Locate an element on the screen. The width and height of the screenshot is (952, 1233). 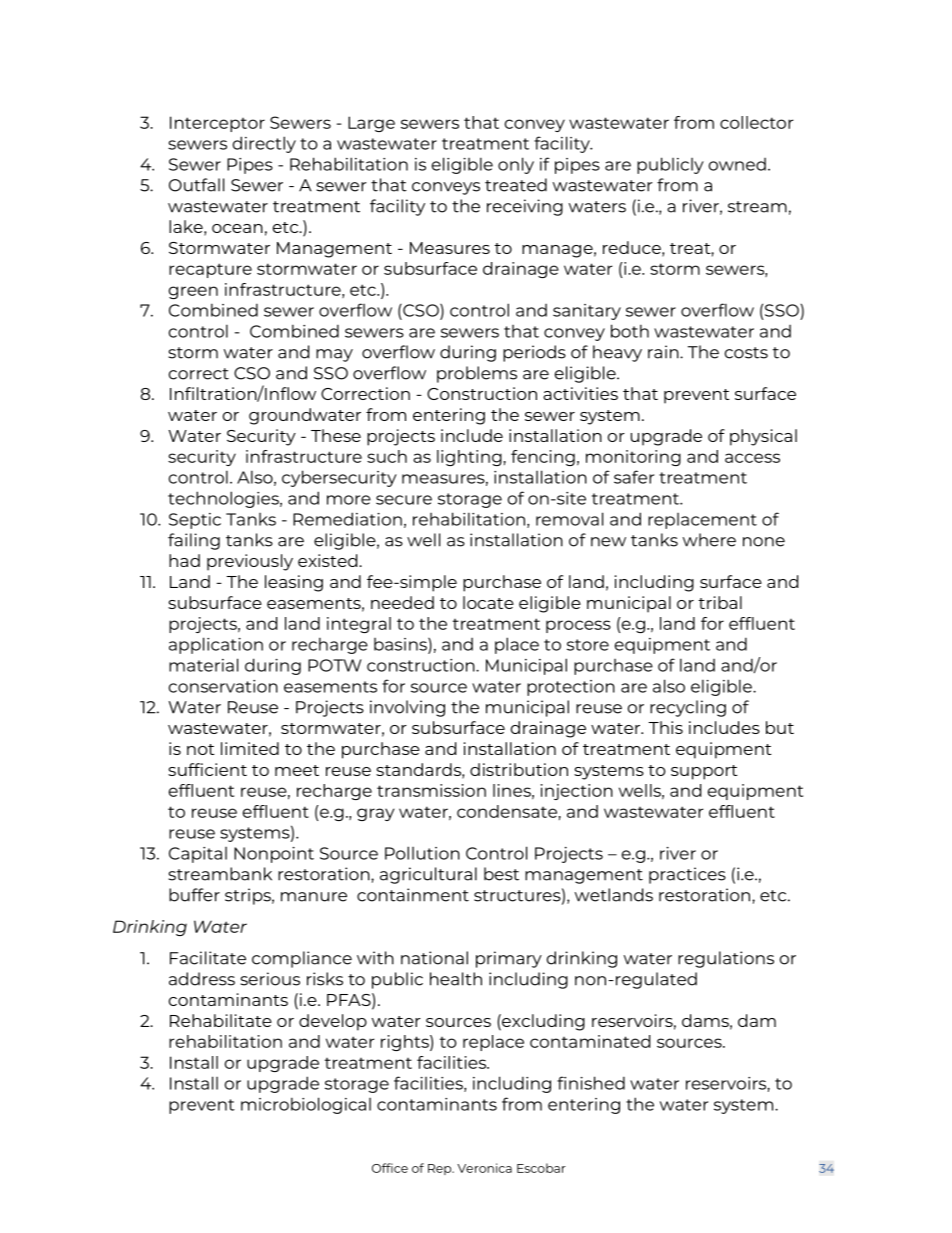
locate is located at coordinates (488, 602).
